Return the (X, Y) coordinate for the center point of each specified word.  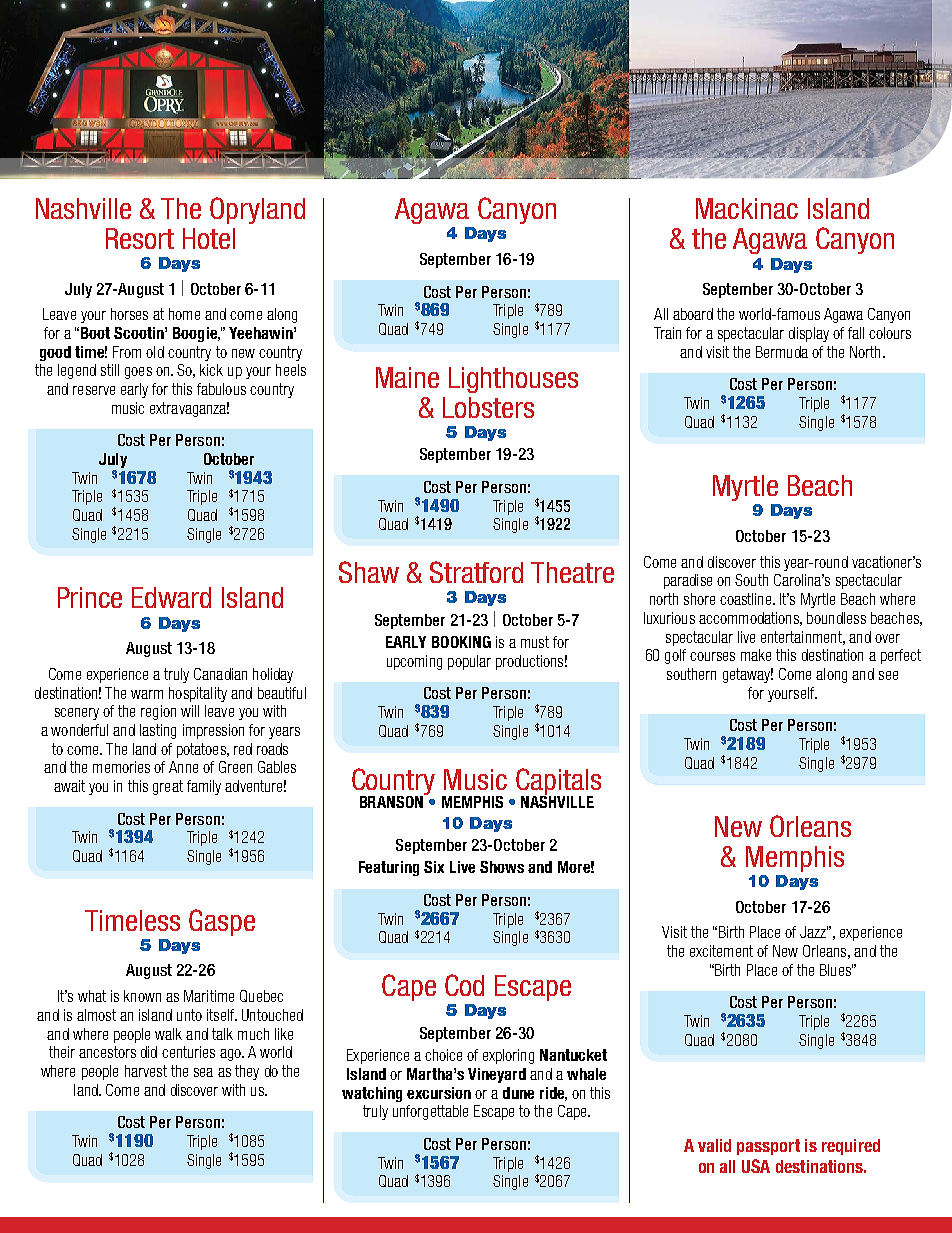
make (756, 655)
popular (469, 662)
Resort (140, 238)
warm (147, 694)
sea (203, 1072)
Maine (407, 377)
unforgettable (430, 1112)
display (809, 334)
